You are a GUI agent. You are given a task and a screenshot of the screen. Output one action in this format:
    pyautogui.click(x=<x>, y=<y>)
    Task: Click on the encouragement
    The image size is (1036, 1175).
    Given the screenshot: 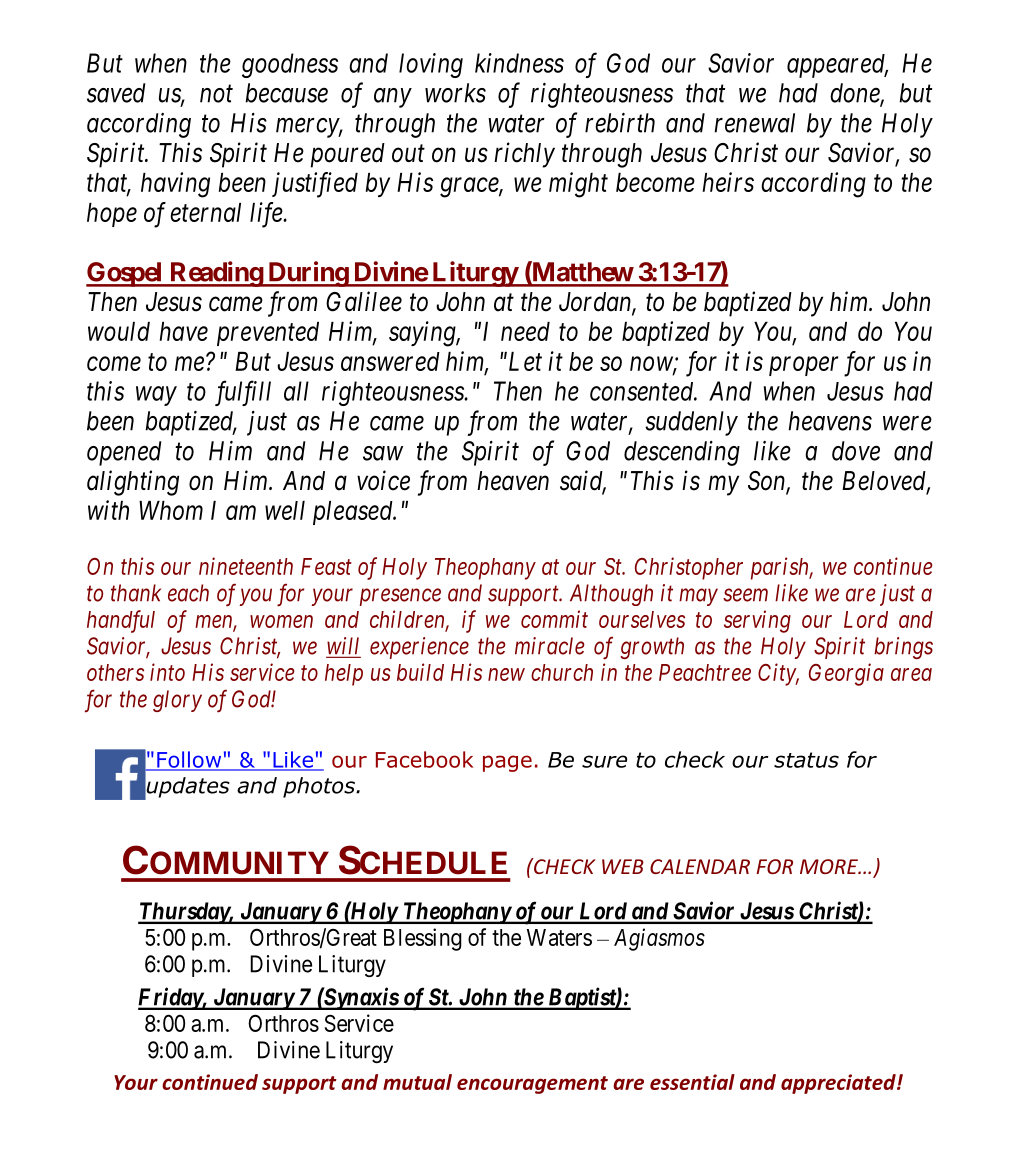 What is the action you would take?
    pyautogui.click(x=532, y=1085)
